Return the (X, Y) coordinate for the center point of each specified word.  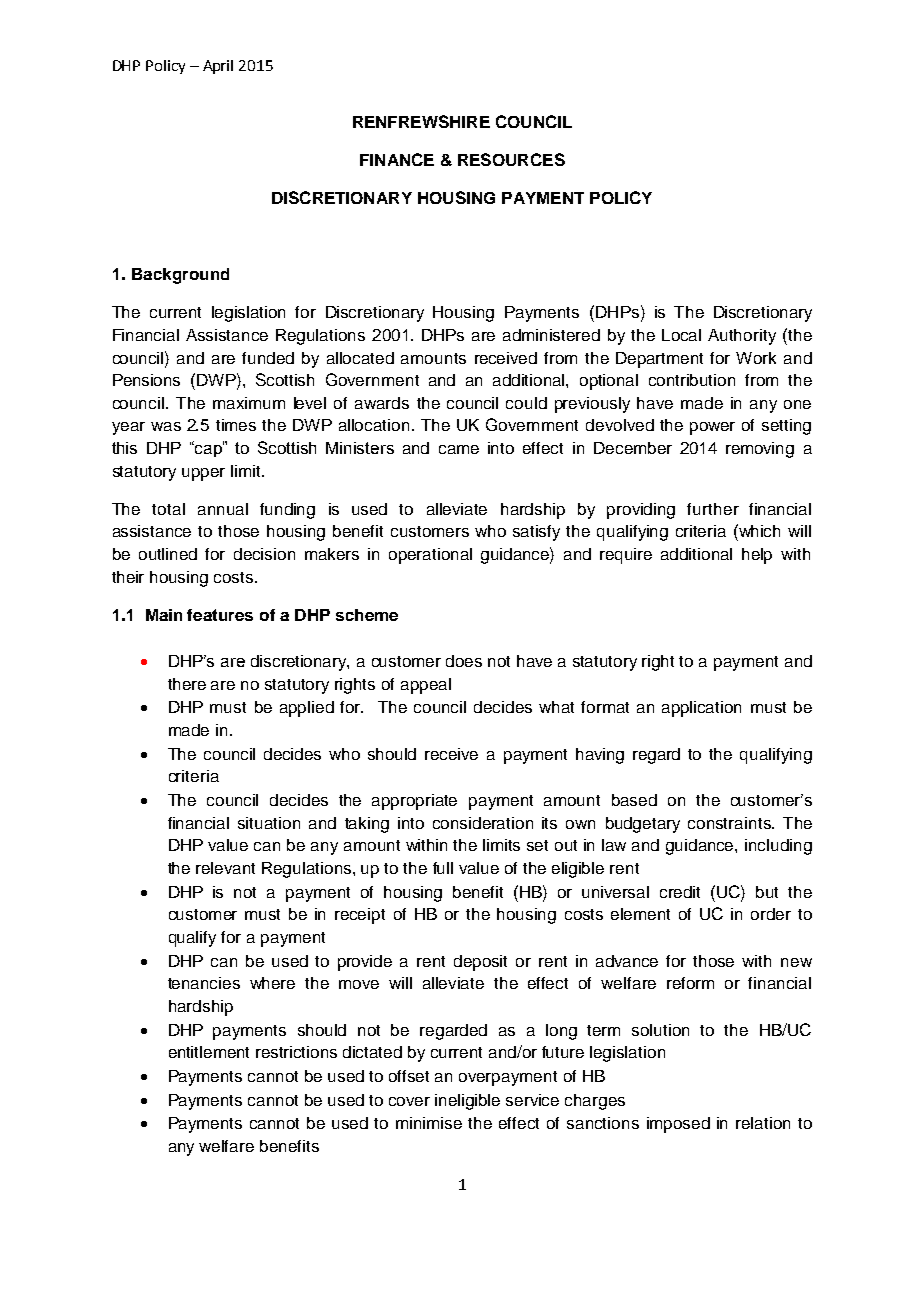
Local (681, 335)
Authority (742, 337)
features (220, 615)
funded (268, 358)
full (443, 868)
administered (551, 335)
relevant (225, 868)
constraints (730, 823)
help (757, 556)
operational (430, 556)
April (218, 67)
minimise (429, 1123)
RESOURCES (511, 159)
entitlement (209, 1052)
